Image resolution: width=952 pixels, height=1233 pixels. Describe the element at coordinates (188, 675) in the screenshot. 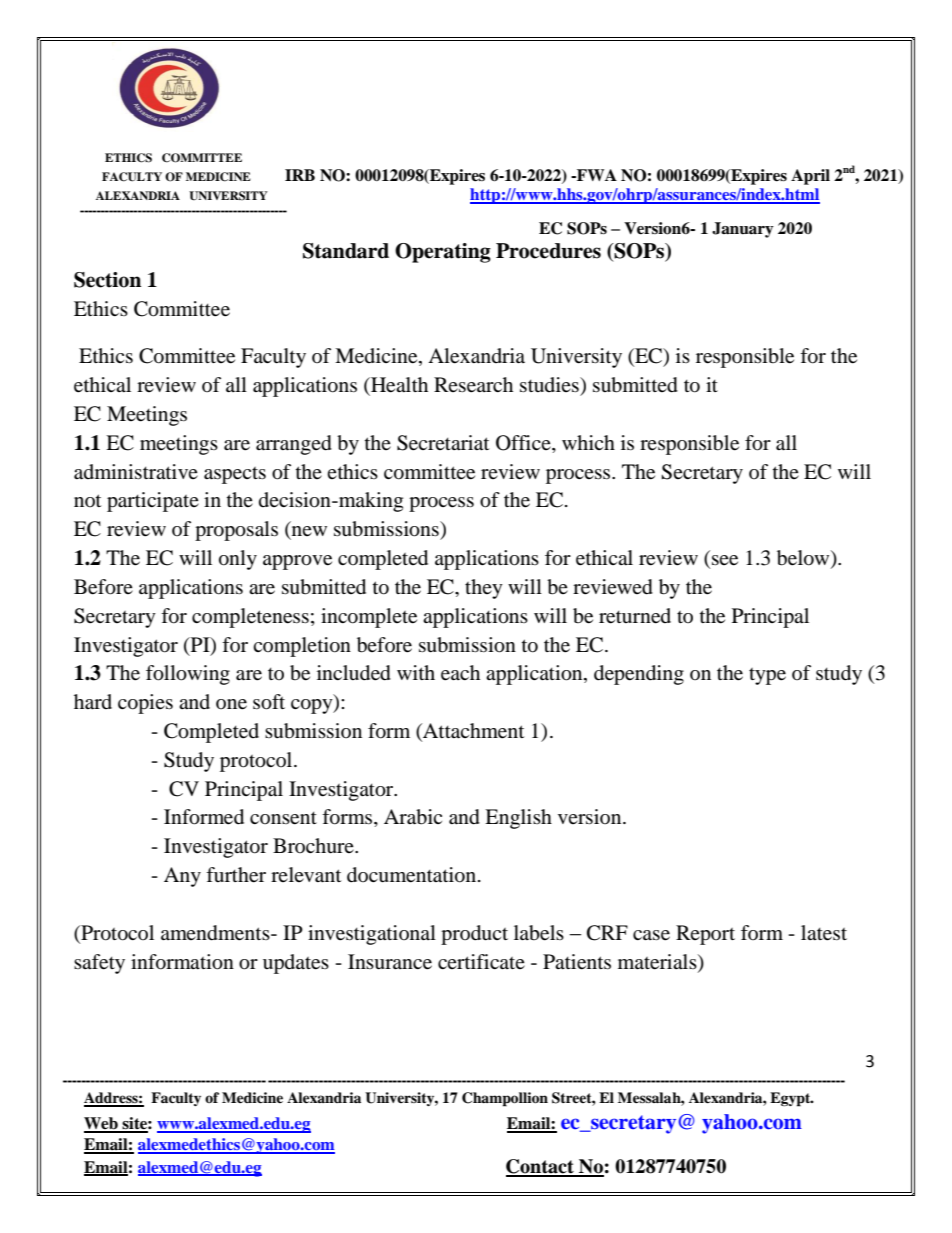

I see `following` at that location.
